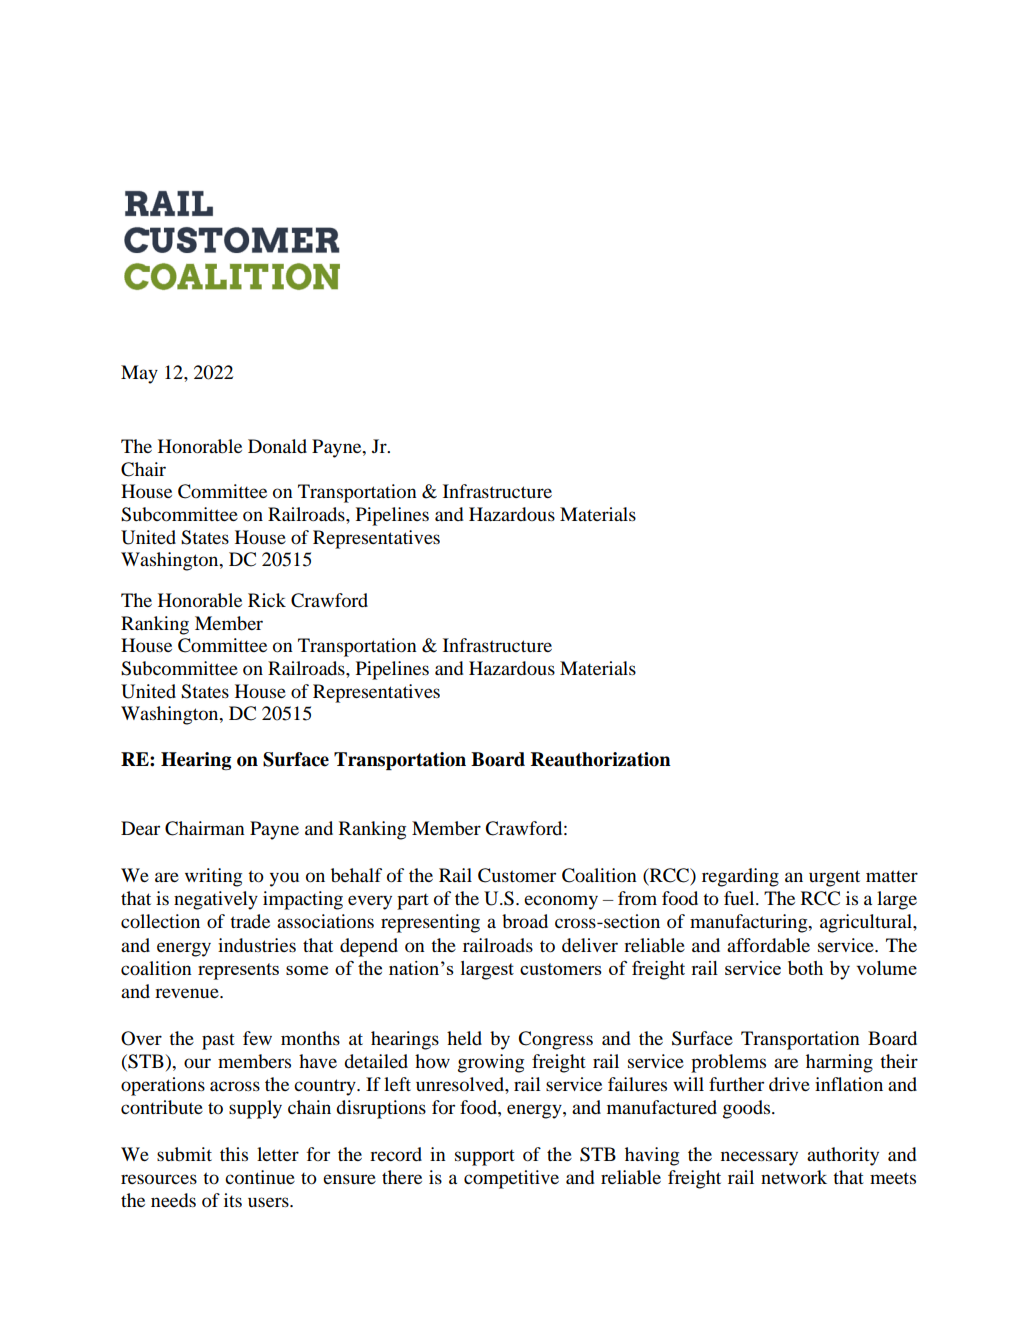  What do you see at coordinates (277, 446) in the screenshot?
I see `Donald` at bounding box center [277, 446].
